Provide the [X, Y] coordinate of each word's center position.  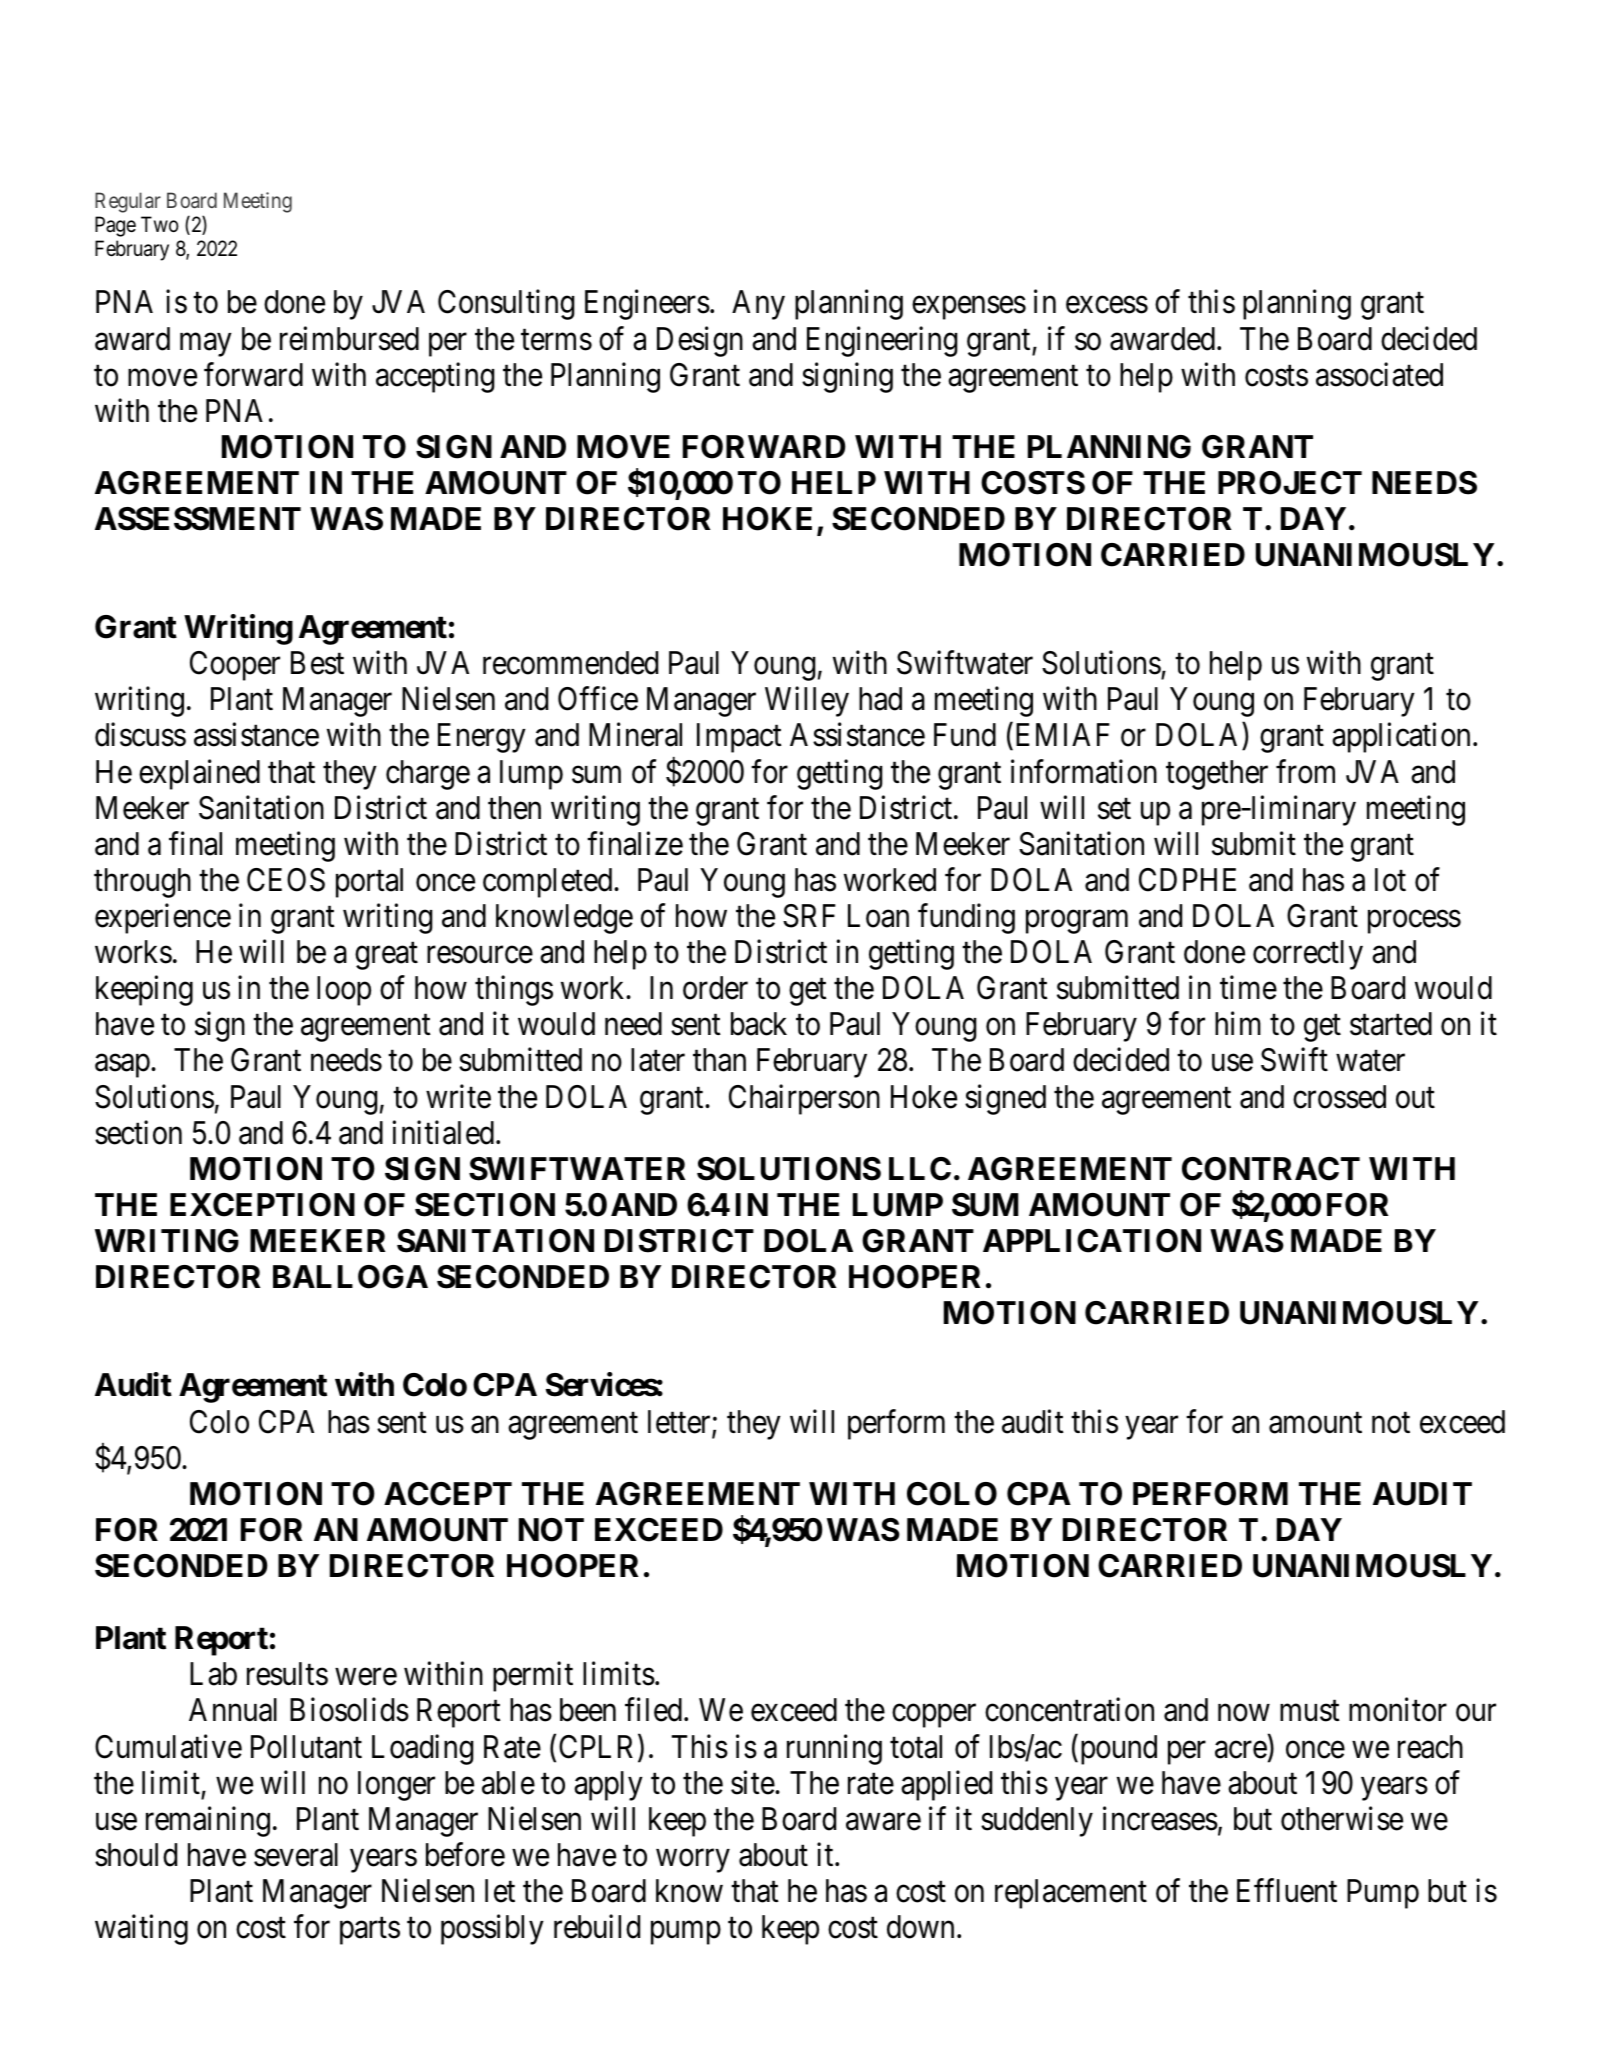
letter [680, 1423]
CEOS [286, 880]
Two [160, 224]
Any [758, 305]
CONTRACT [1271, 1169]
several [296, 1855]
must [1310, 1711]
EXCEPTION [262, 1205]
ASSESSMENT [198, 519]
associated [1379, 374]
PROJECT [1290, 483]
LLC [920, 1169]
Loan [878, 916]
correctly [1308, 955]
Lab [213, 1674]
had [880, 699]
